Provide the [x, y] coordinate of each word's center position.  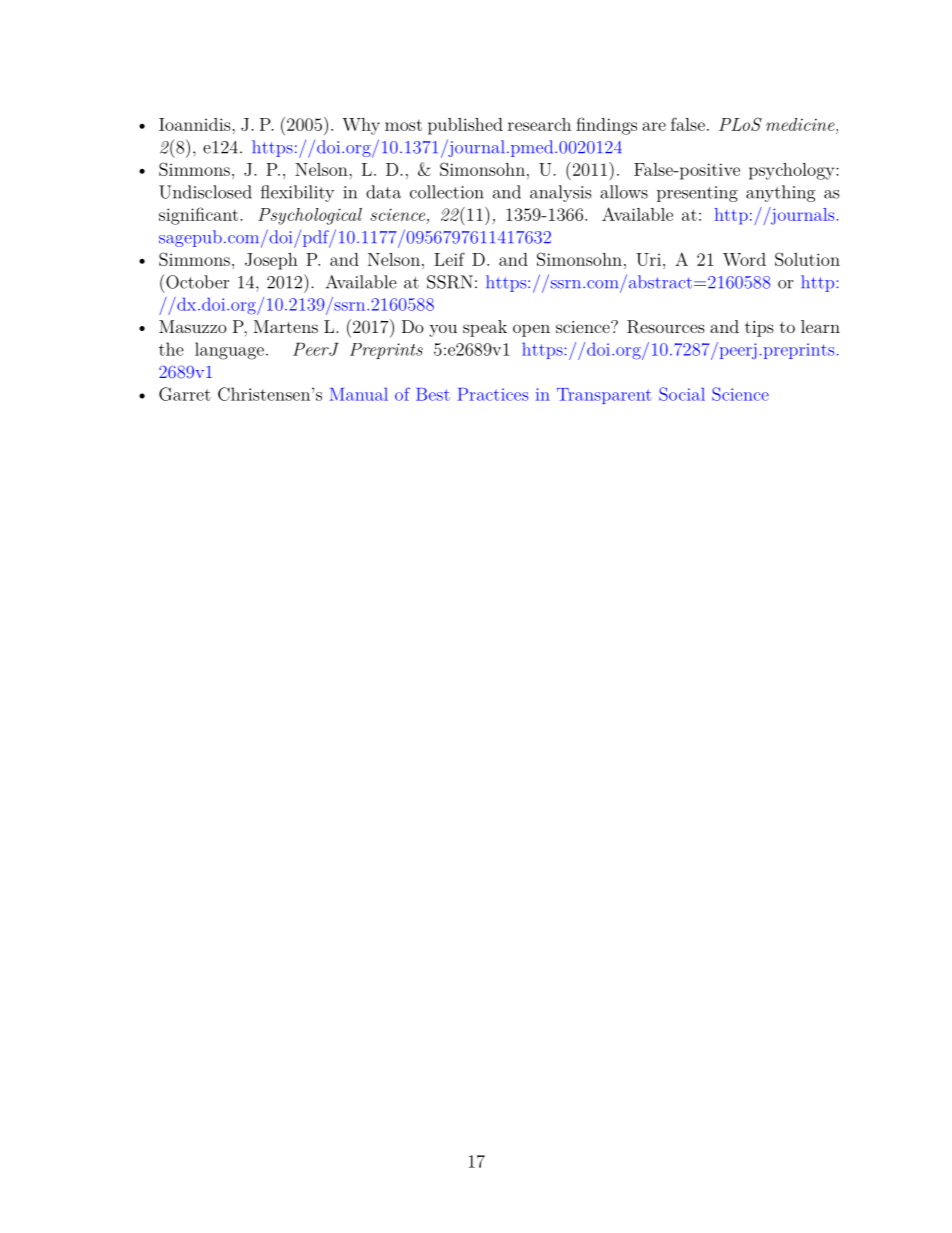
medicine [800, 124]
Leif [449, 259]
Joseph [271, 261]
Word [744, 259]
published [465, 126]
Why [361, 126]
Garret [185, 394]
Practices [493, 394]
